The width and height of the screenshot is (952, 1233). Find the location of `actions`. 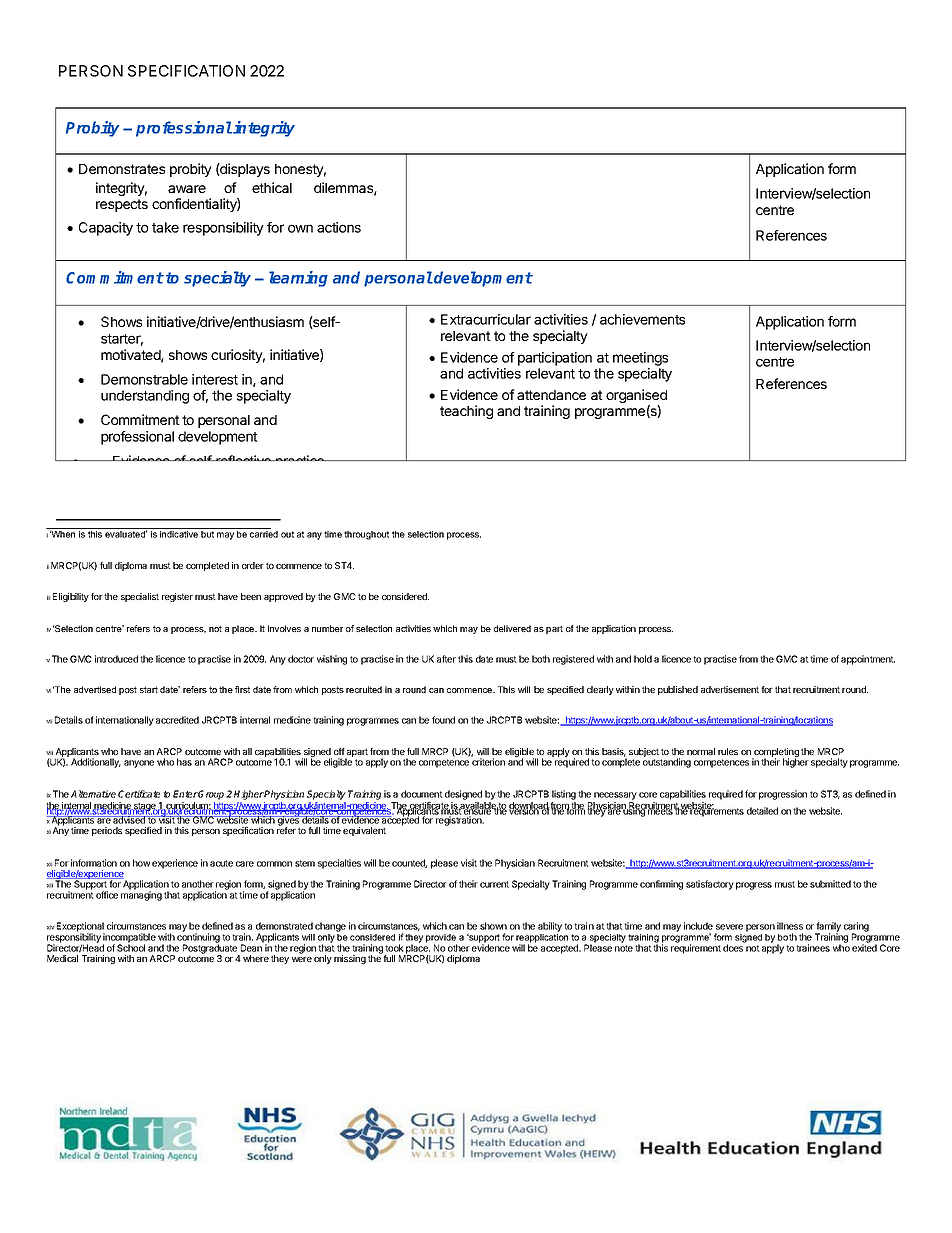

actions is located at coordinates (339, 227).
